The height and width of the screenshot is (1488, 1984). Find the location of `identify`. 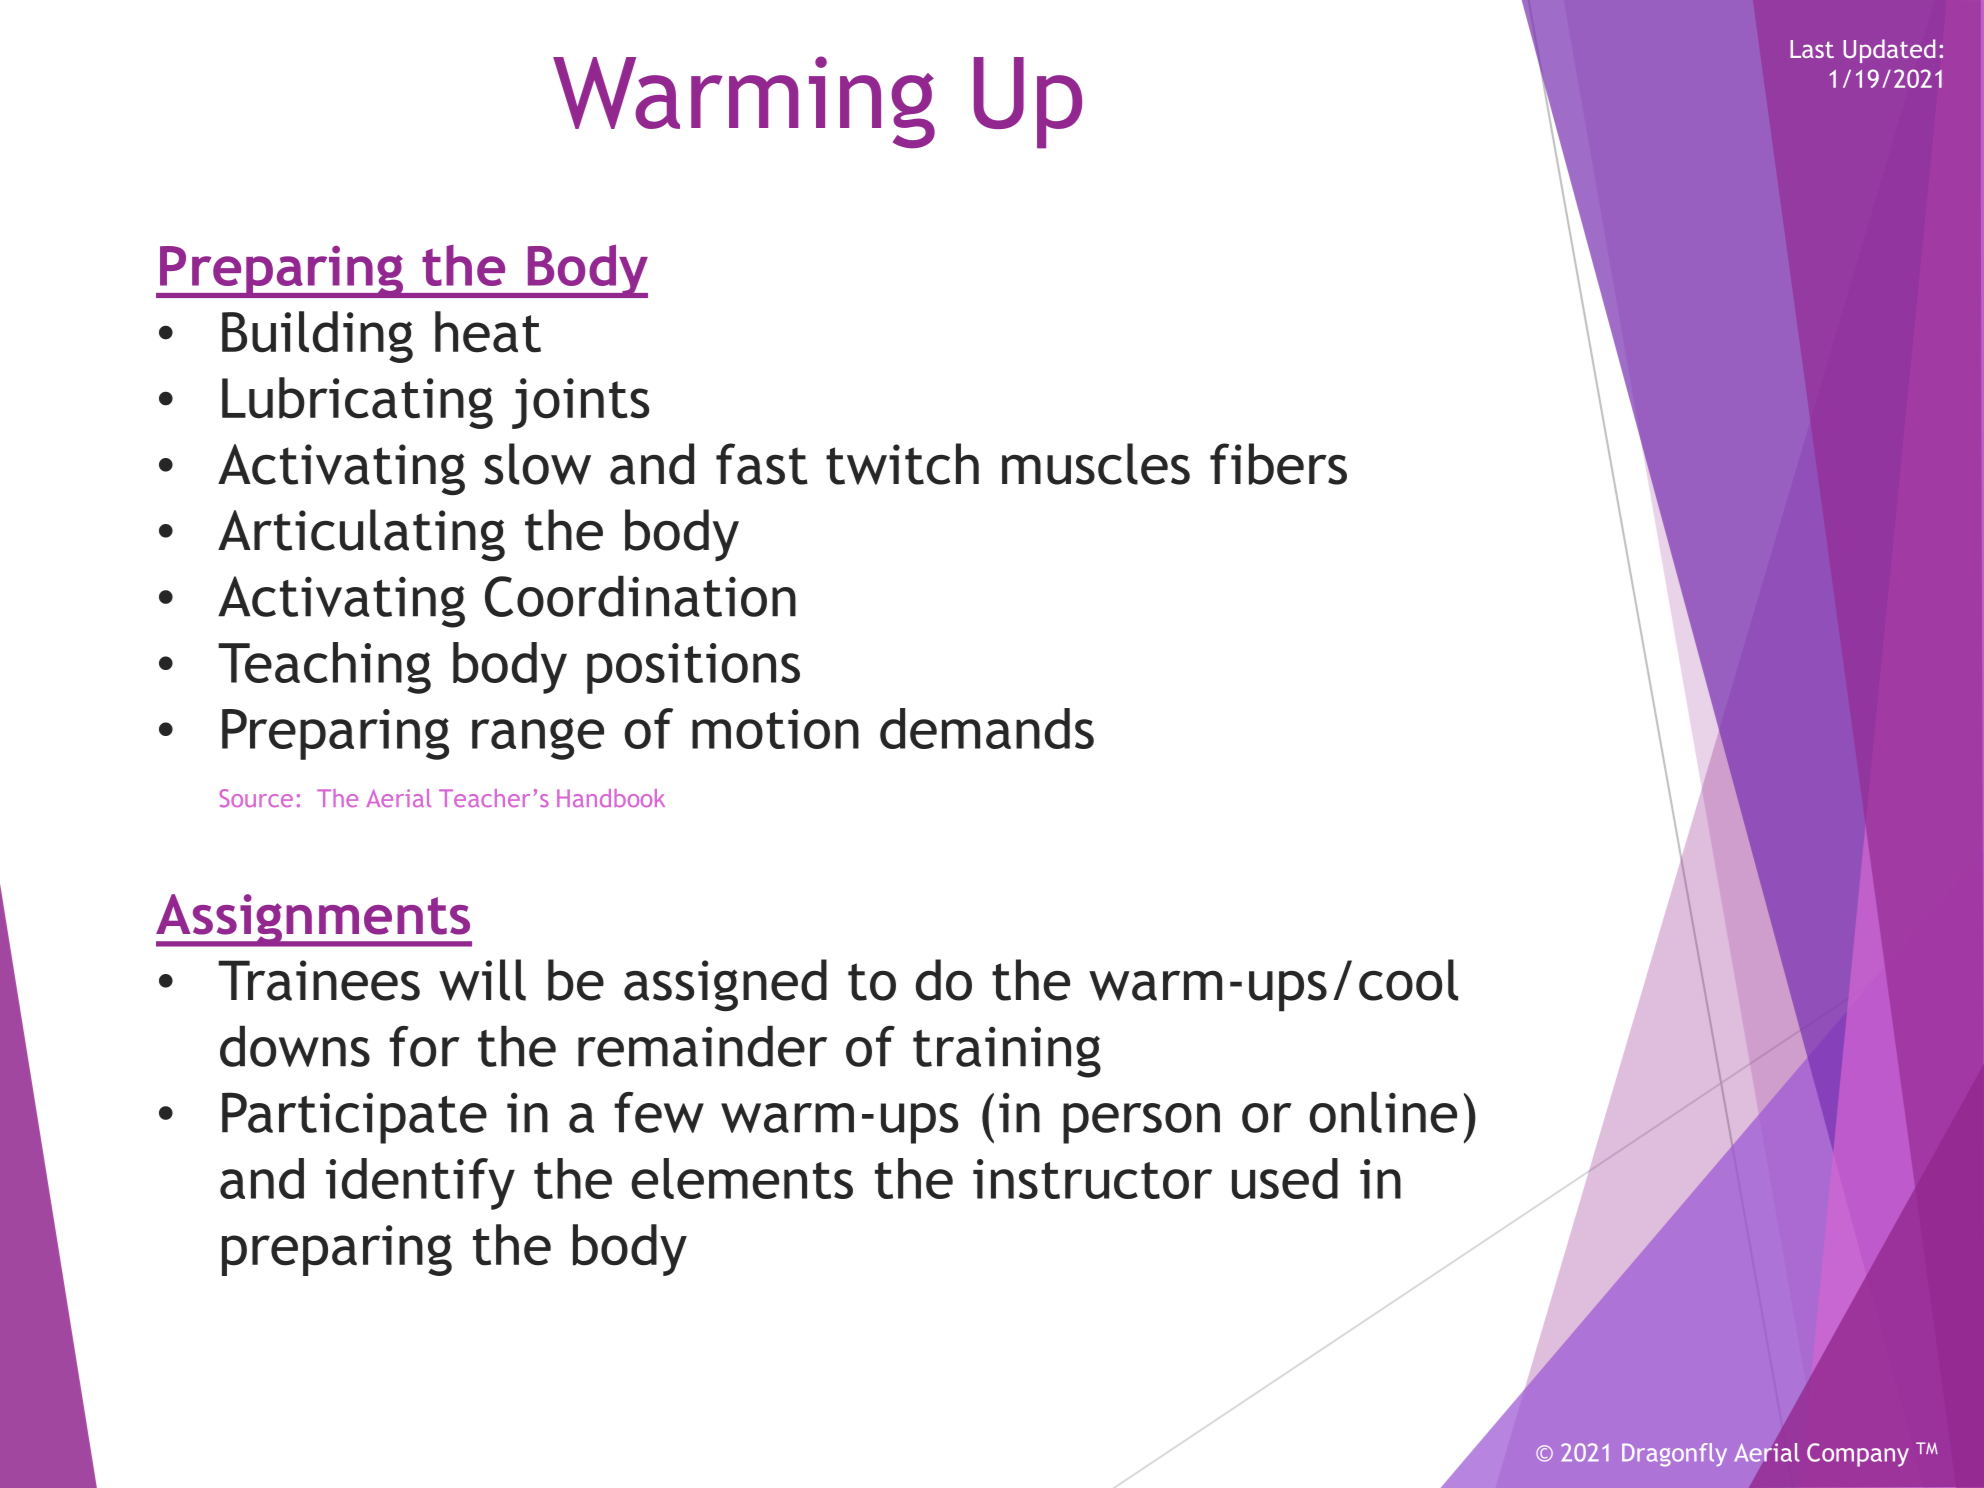

identify is located at coordinates (420, 1184).
